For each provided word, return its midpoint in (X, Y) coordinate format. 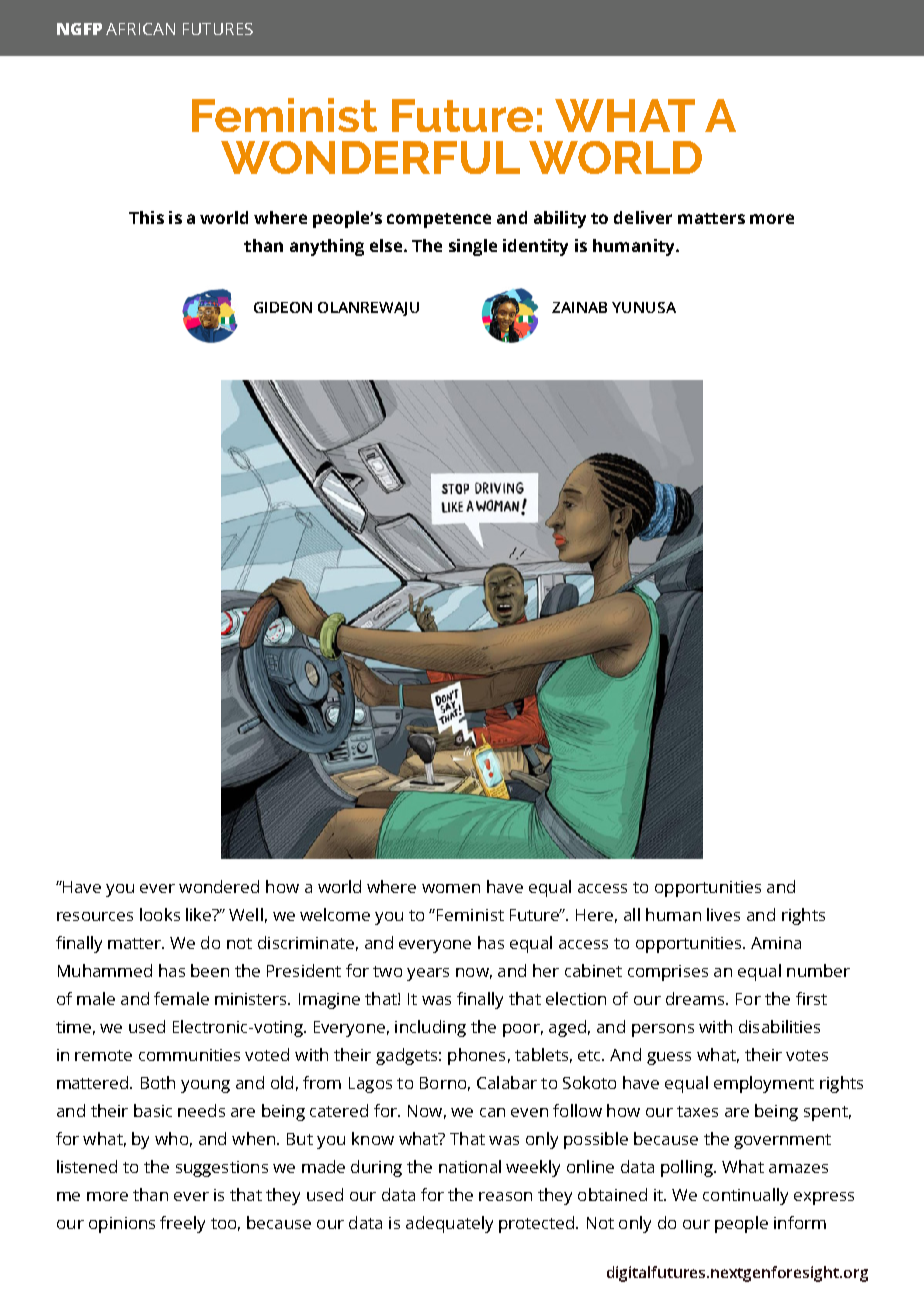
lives (723, 914)
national (470, 1166)
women (451, 888)
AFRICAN (140, 29)
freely (182, 1224)
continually (745, 1196)
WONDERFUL (370, 157)
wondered (219, 886)
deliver (643, 217)
